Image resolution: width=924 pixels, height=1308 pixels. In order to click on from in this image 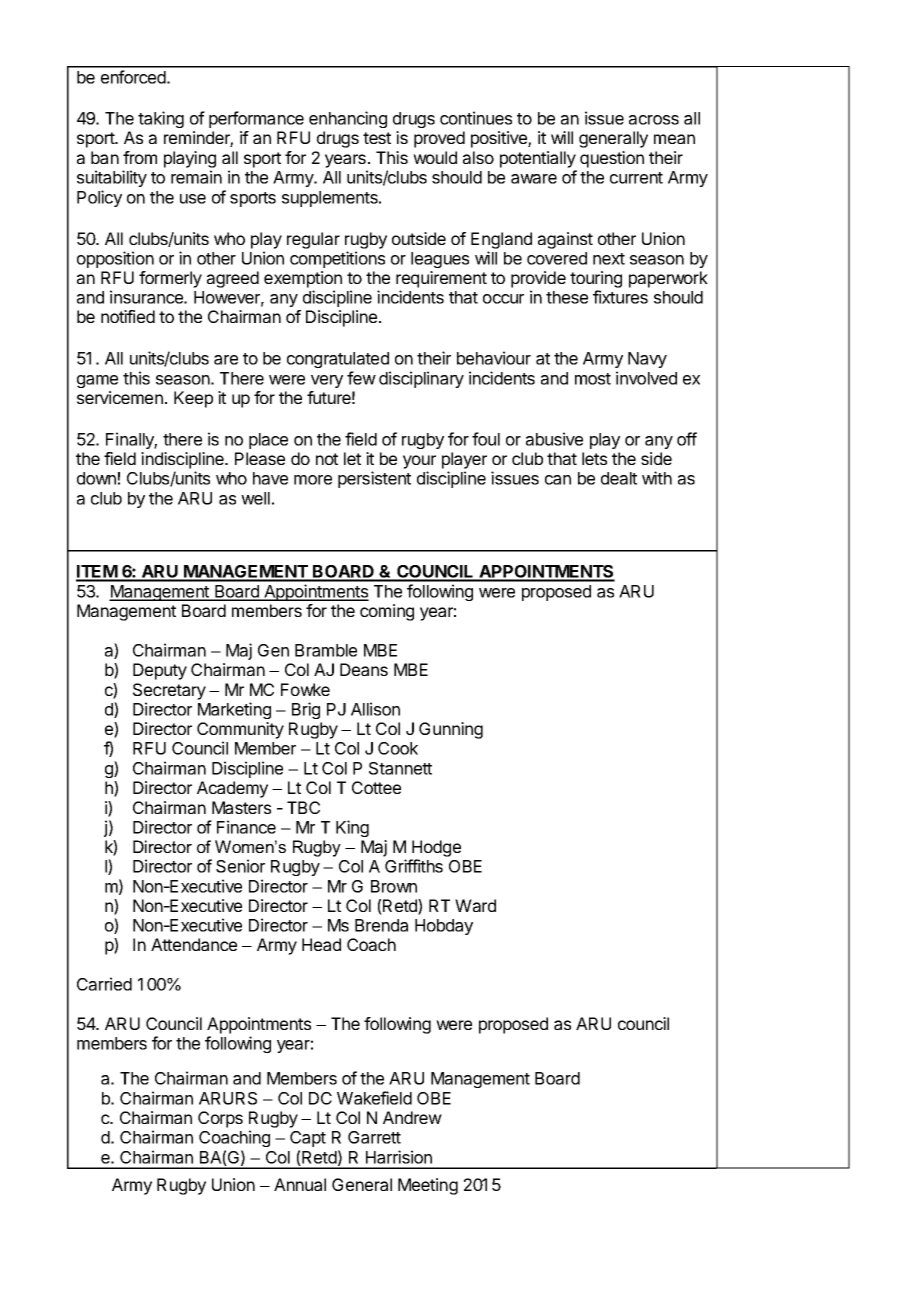, I will do `click(140, 157)`.
